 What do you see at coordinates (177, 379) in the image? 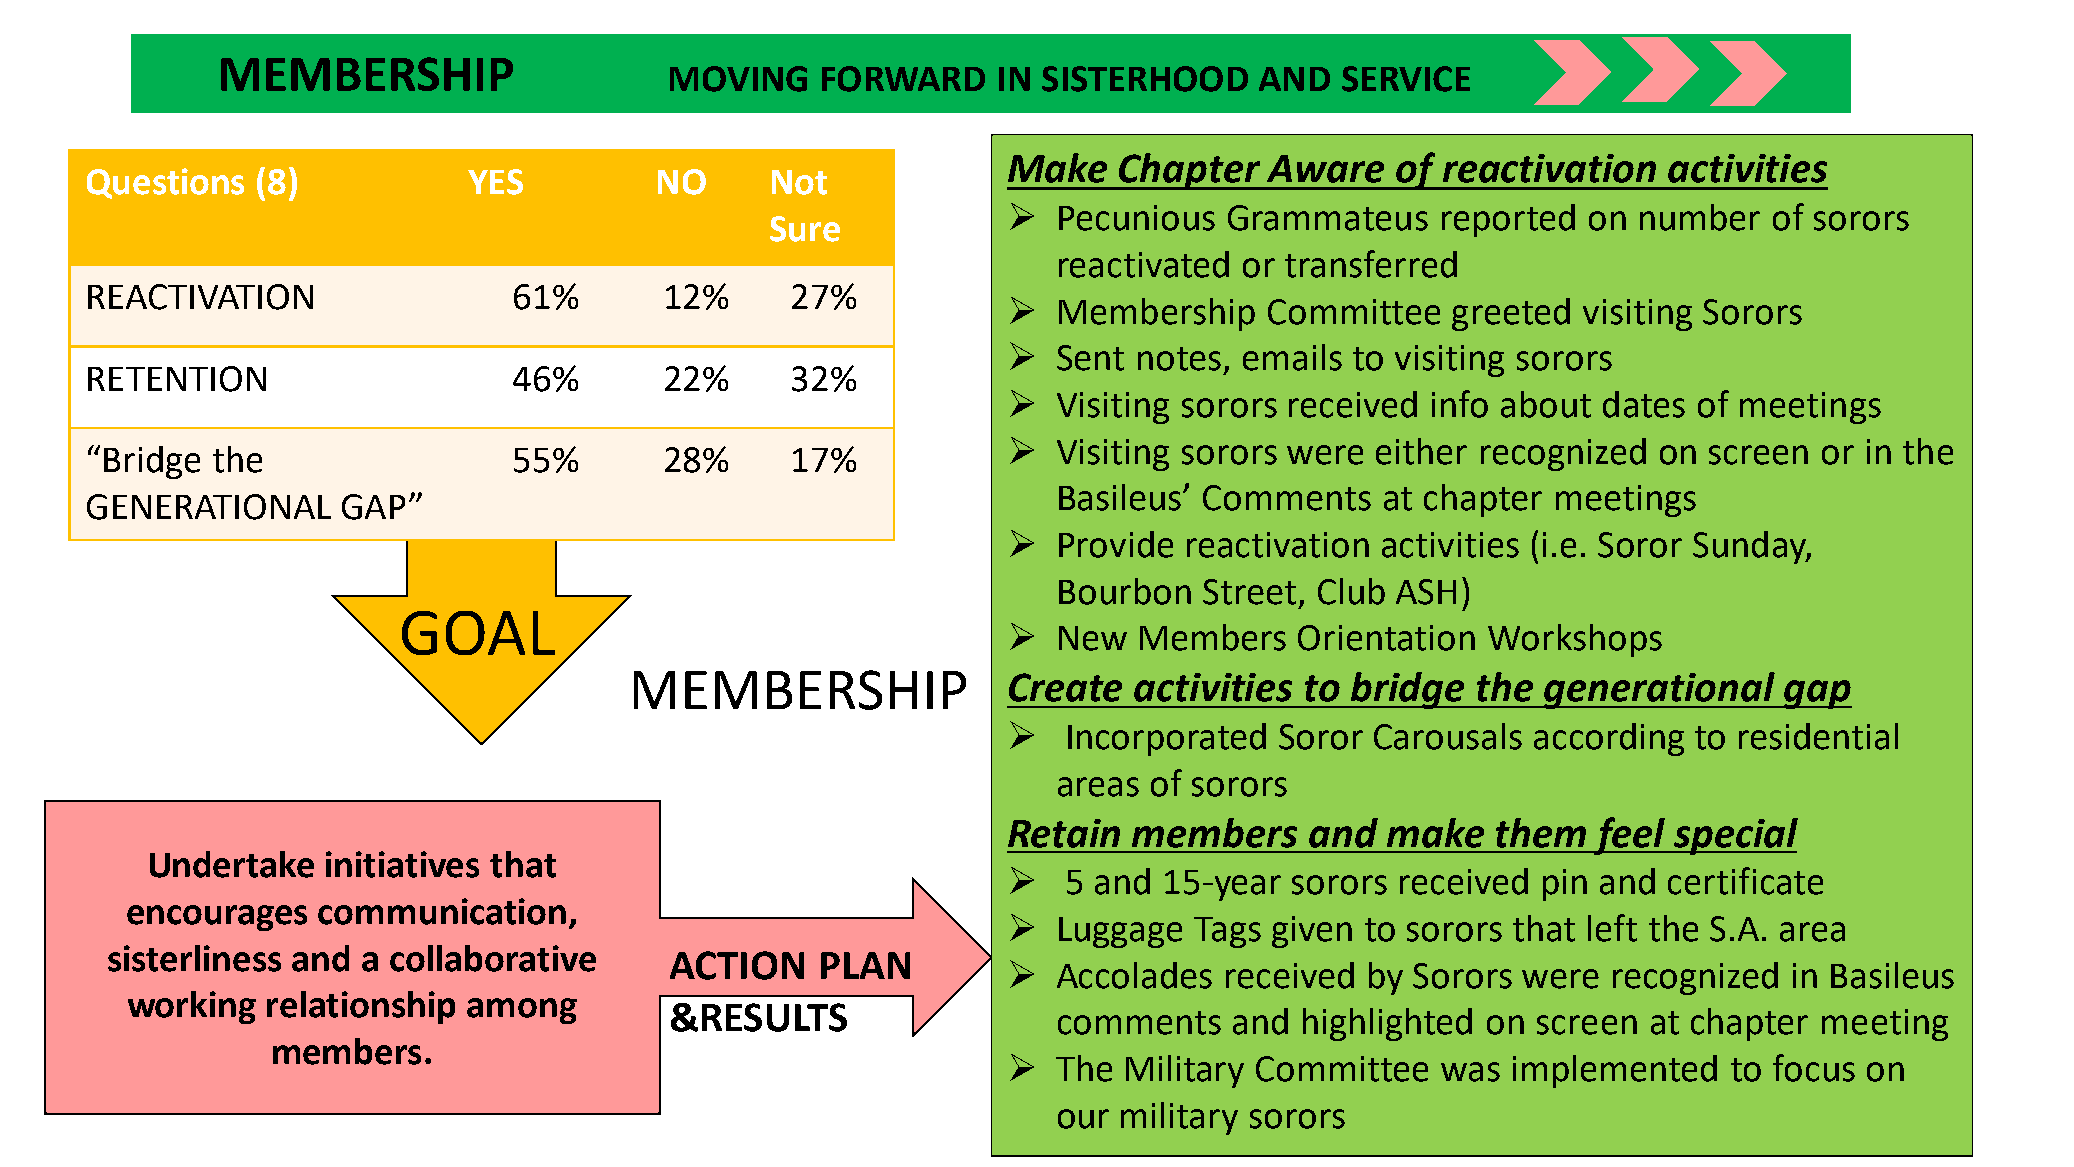
I see `RETENTION` at bounding box center [177, 379].
